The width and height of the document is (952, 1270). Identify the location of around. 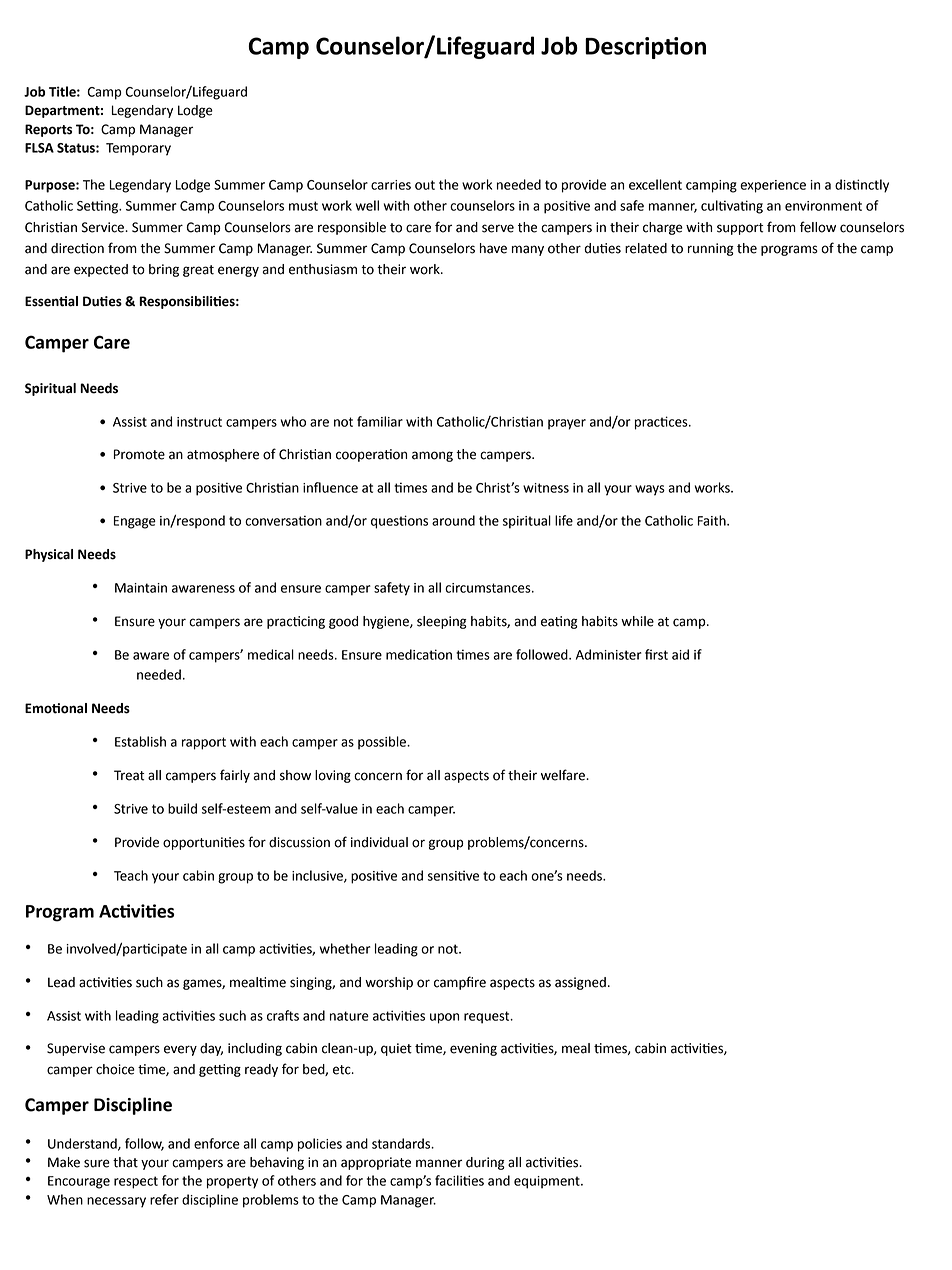
(453, 520).
